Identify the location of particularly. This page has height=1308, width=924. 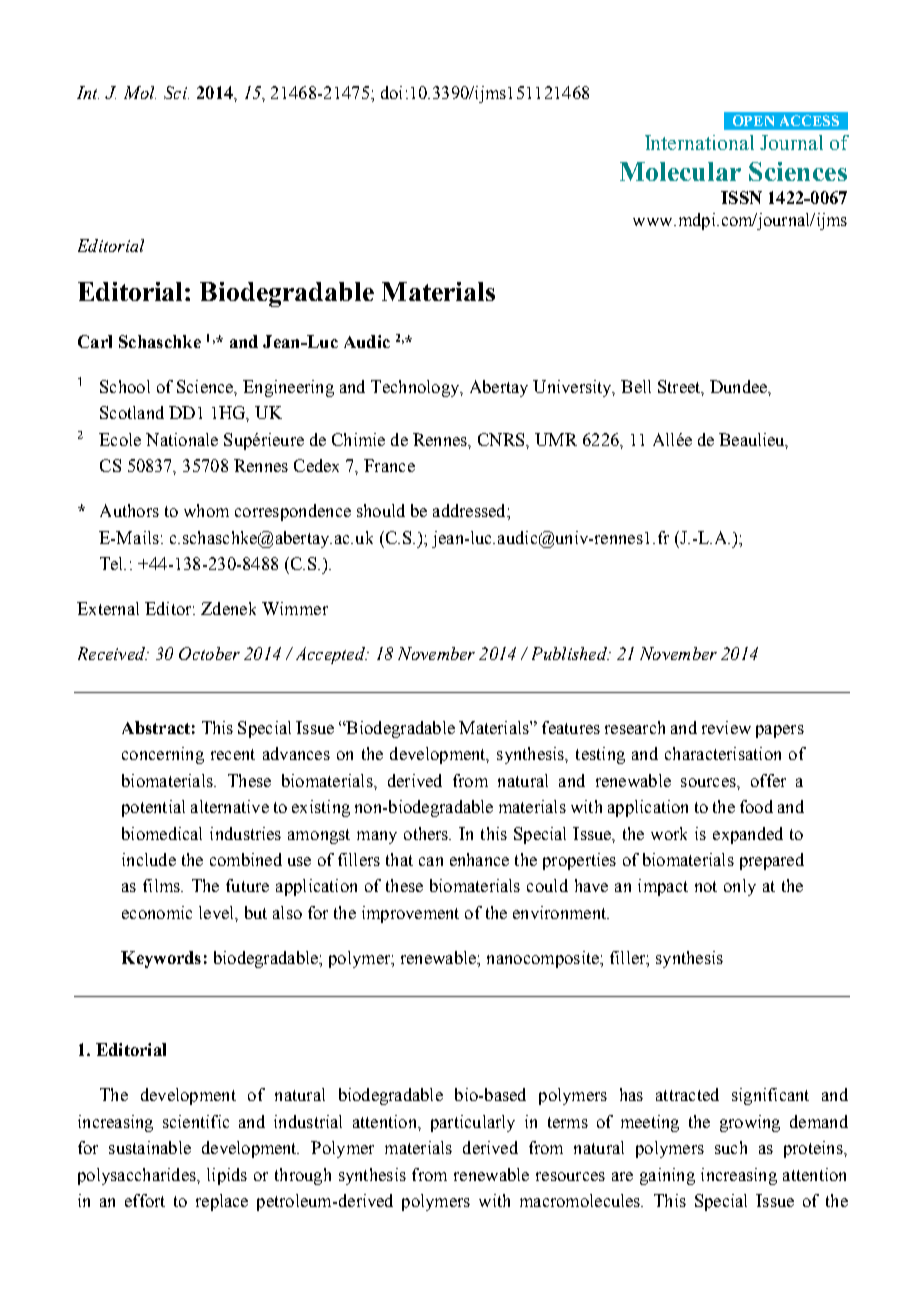
(473, 1123).
